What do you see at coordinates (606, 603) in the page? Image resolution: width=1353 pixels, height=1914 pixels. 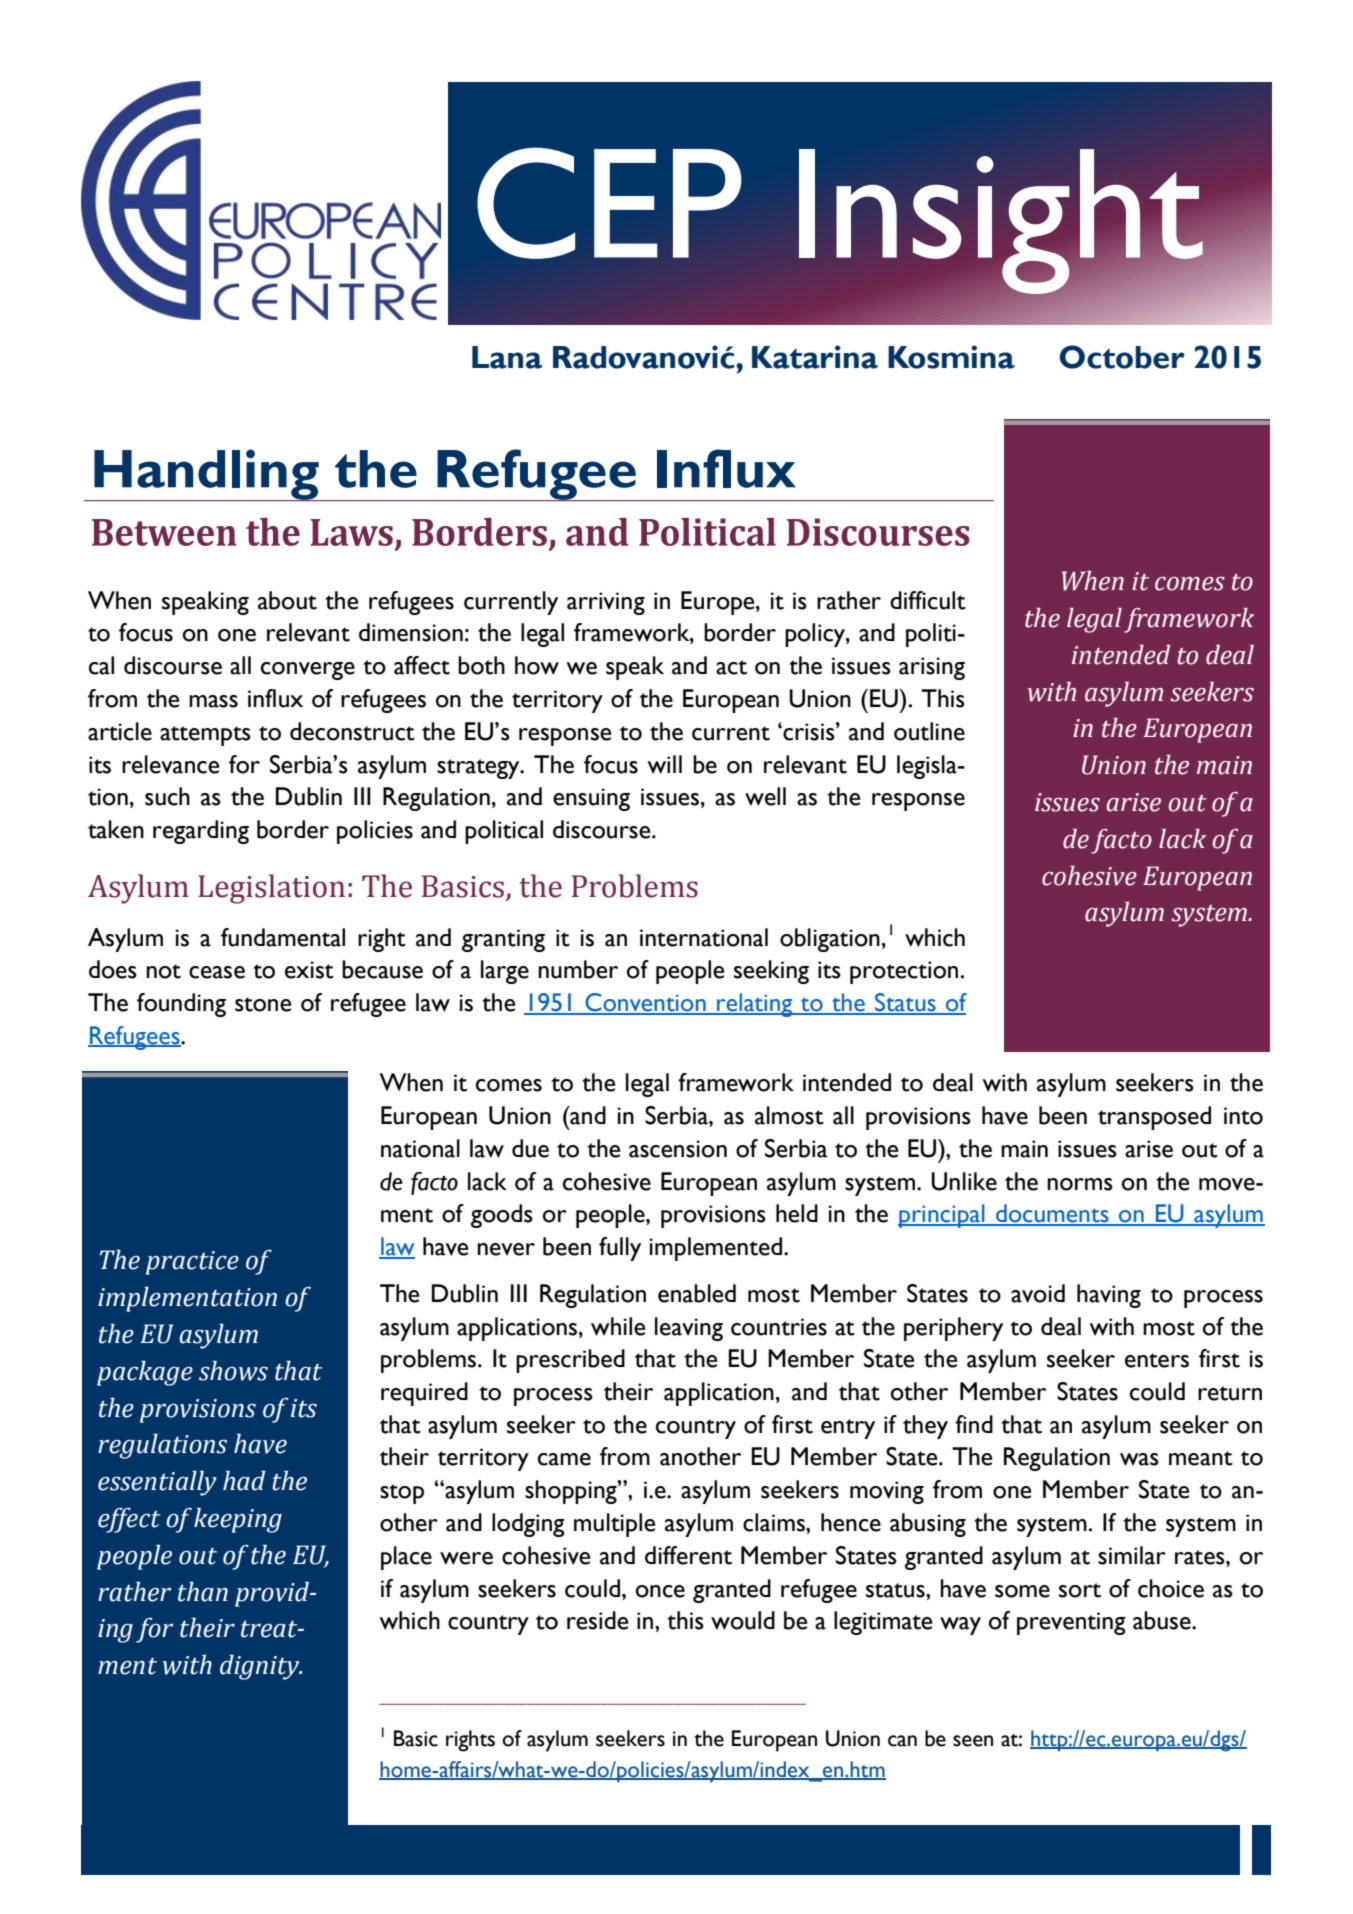 I see `arriving` at bounding box center [606, 603].
